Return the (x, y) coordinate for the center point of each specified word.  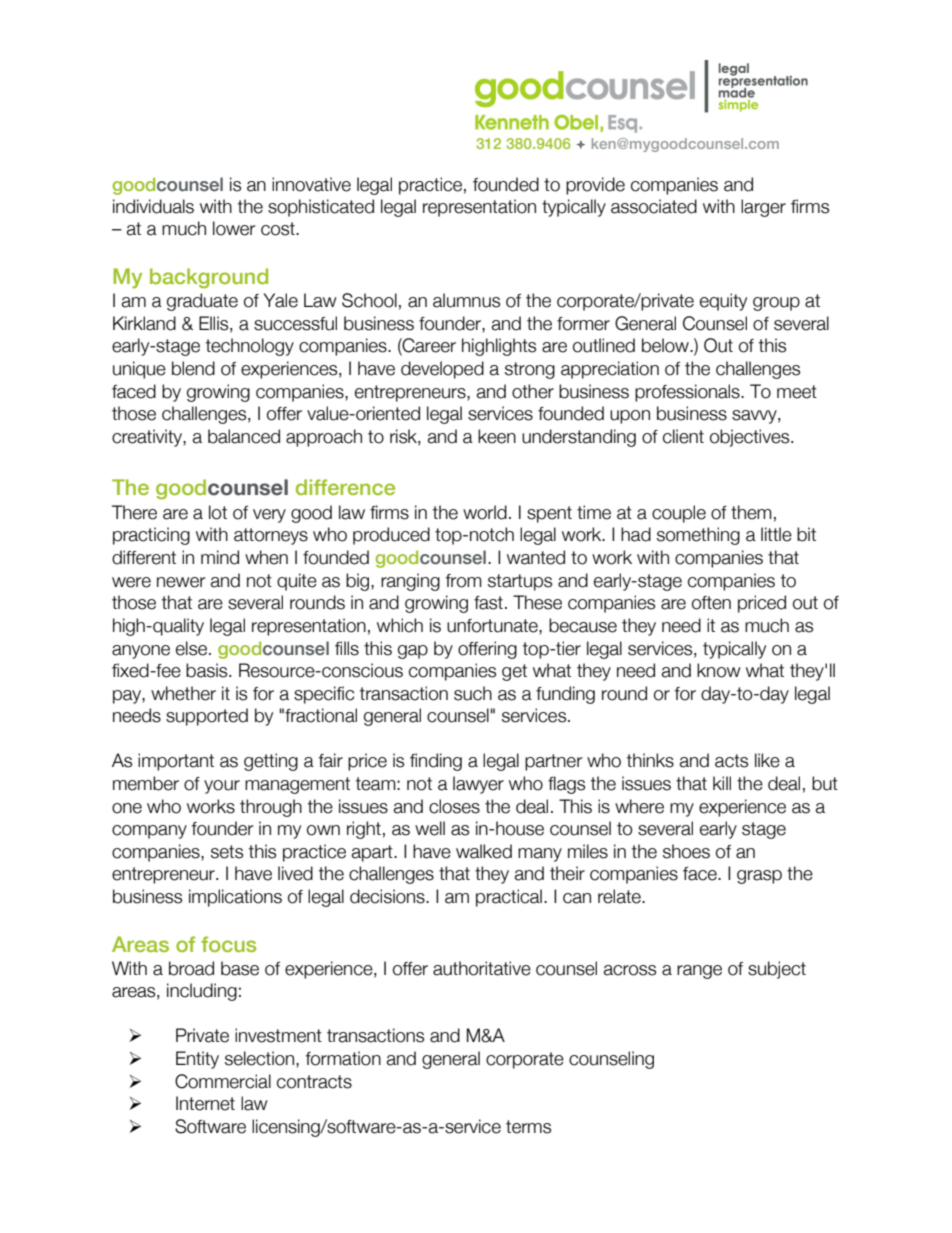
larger (763, 208)
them (751, 512)
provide (595, 186)
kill (722, 783)
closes (454, 806)
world (485, 512)
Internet (205, 1103)
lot (218, 512)
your (222, 787)
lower (234, 228)
